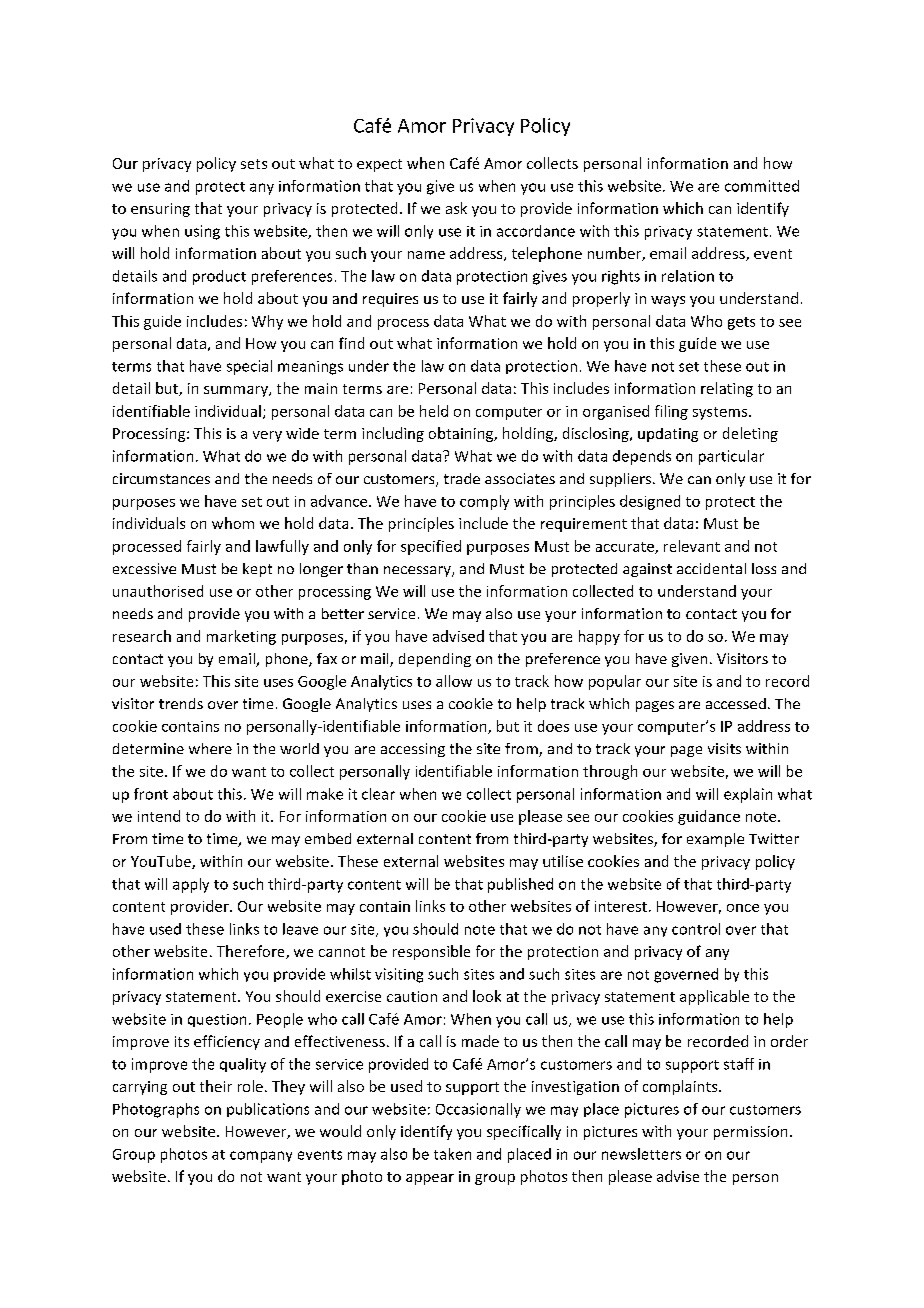 The image size is (924, 1308). I want to click on relevant, so click(692, 546).
